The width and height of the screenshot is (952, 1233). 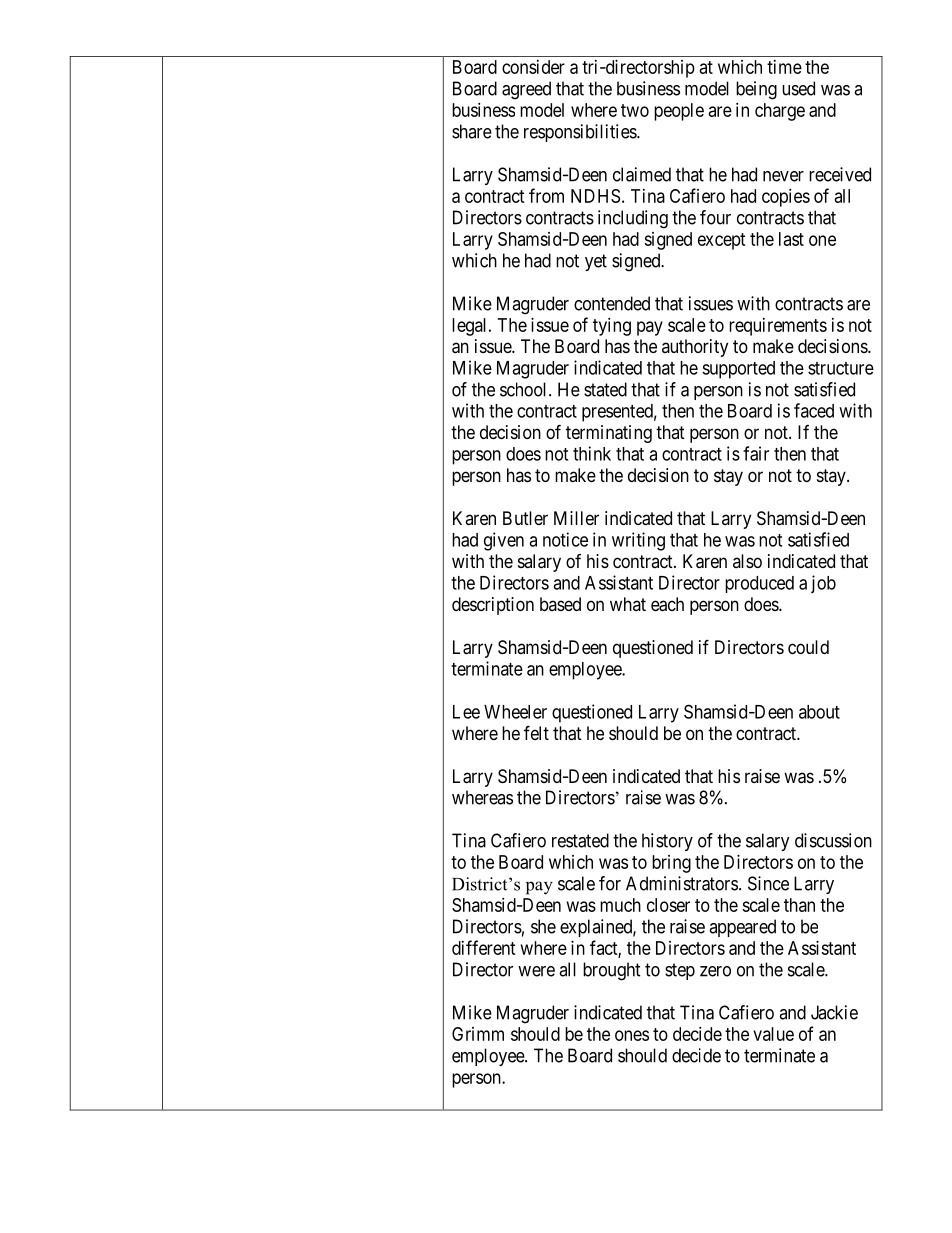 I want to click on used, so click(x=798, y=88).
